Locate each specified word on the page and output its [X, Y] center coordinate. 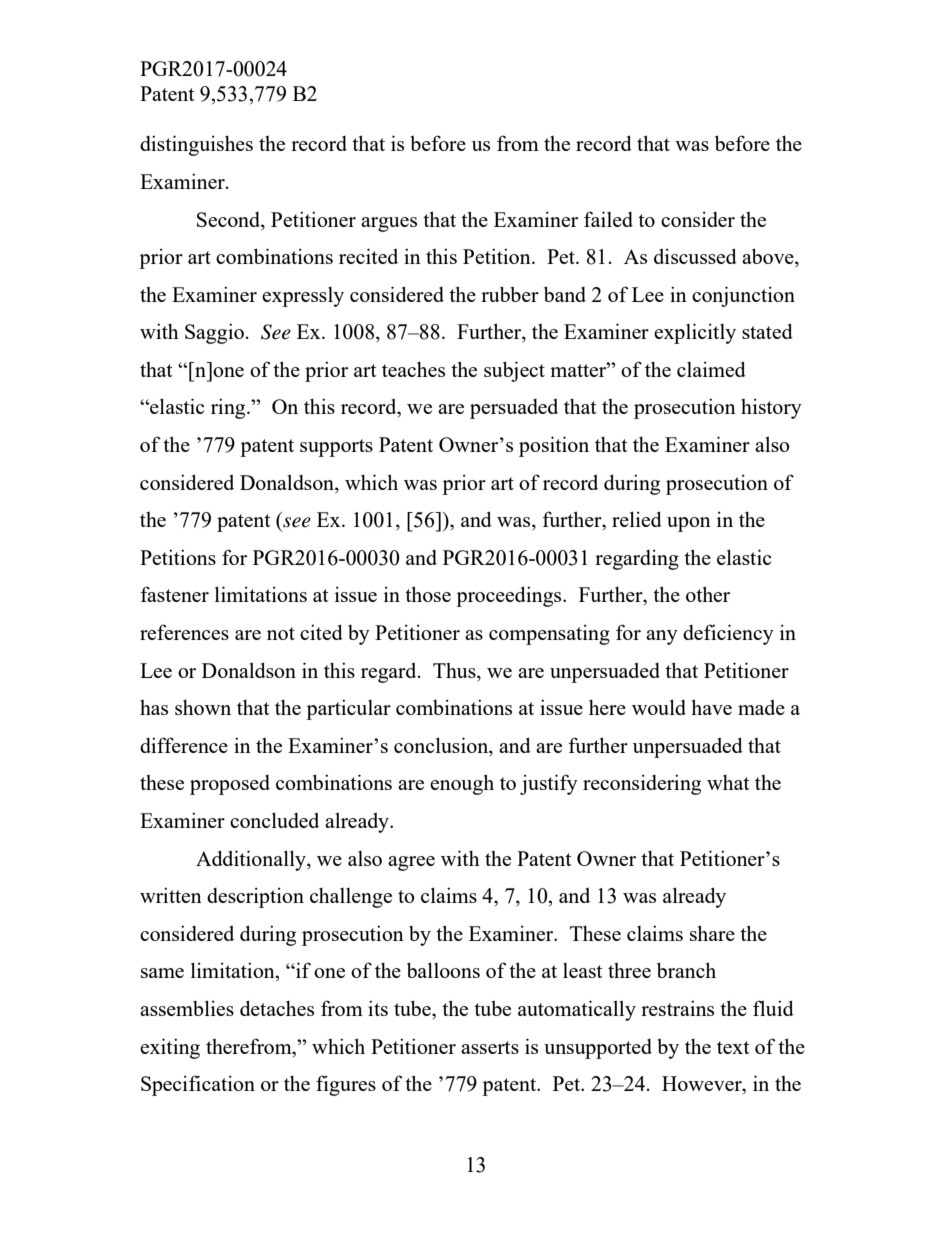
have [711, 707]
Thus [455, 670]
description [255, 897]
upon [689, 524]
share [712, 933]
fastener [174, 594]
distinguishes [196, 145]
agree [411, 863]
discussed [695, 256]
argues [389, 224]
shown [203, 707]
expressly [303, 297]
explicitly [695, 333]
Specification [198, 1085]
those [428, 594]
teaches [413, 369]
